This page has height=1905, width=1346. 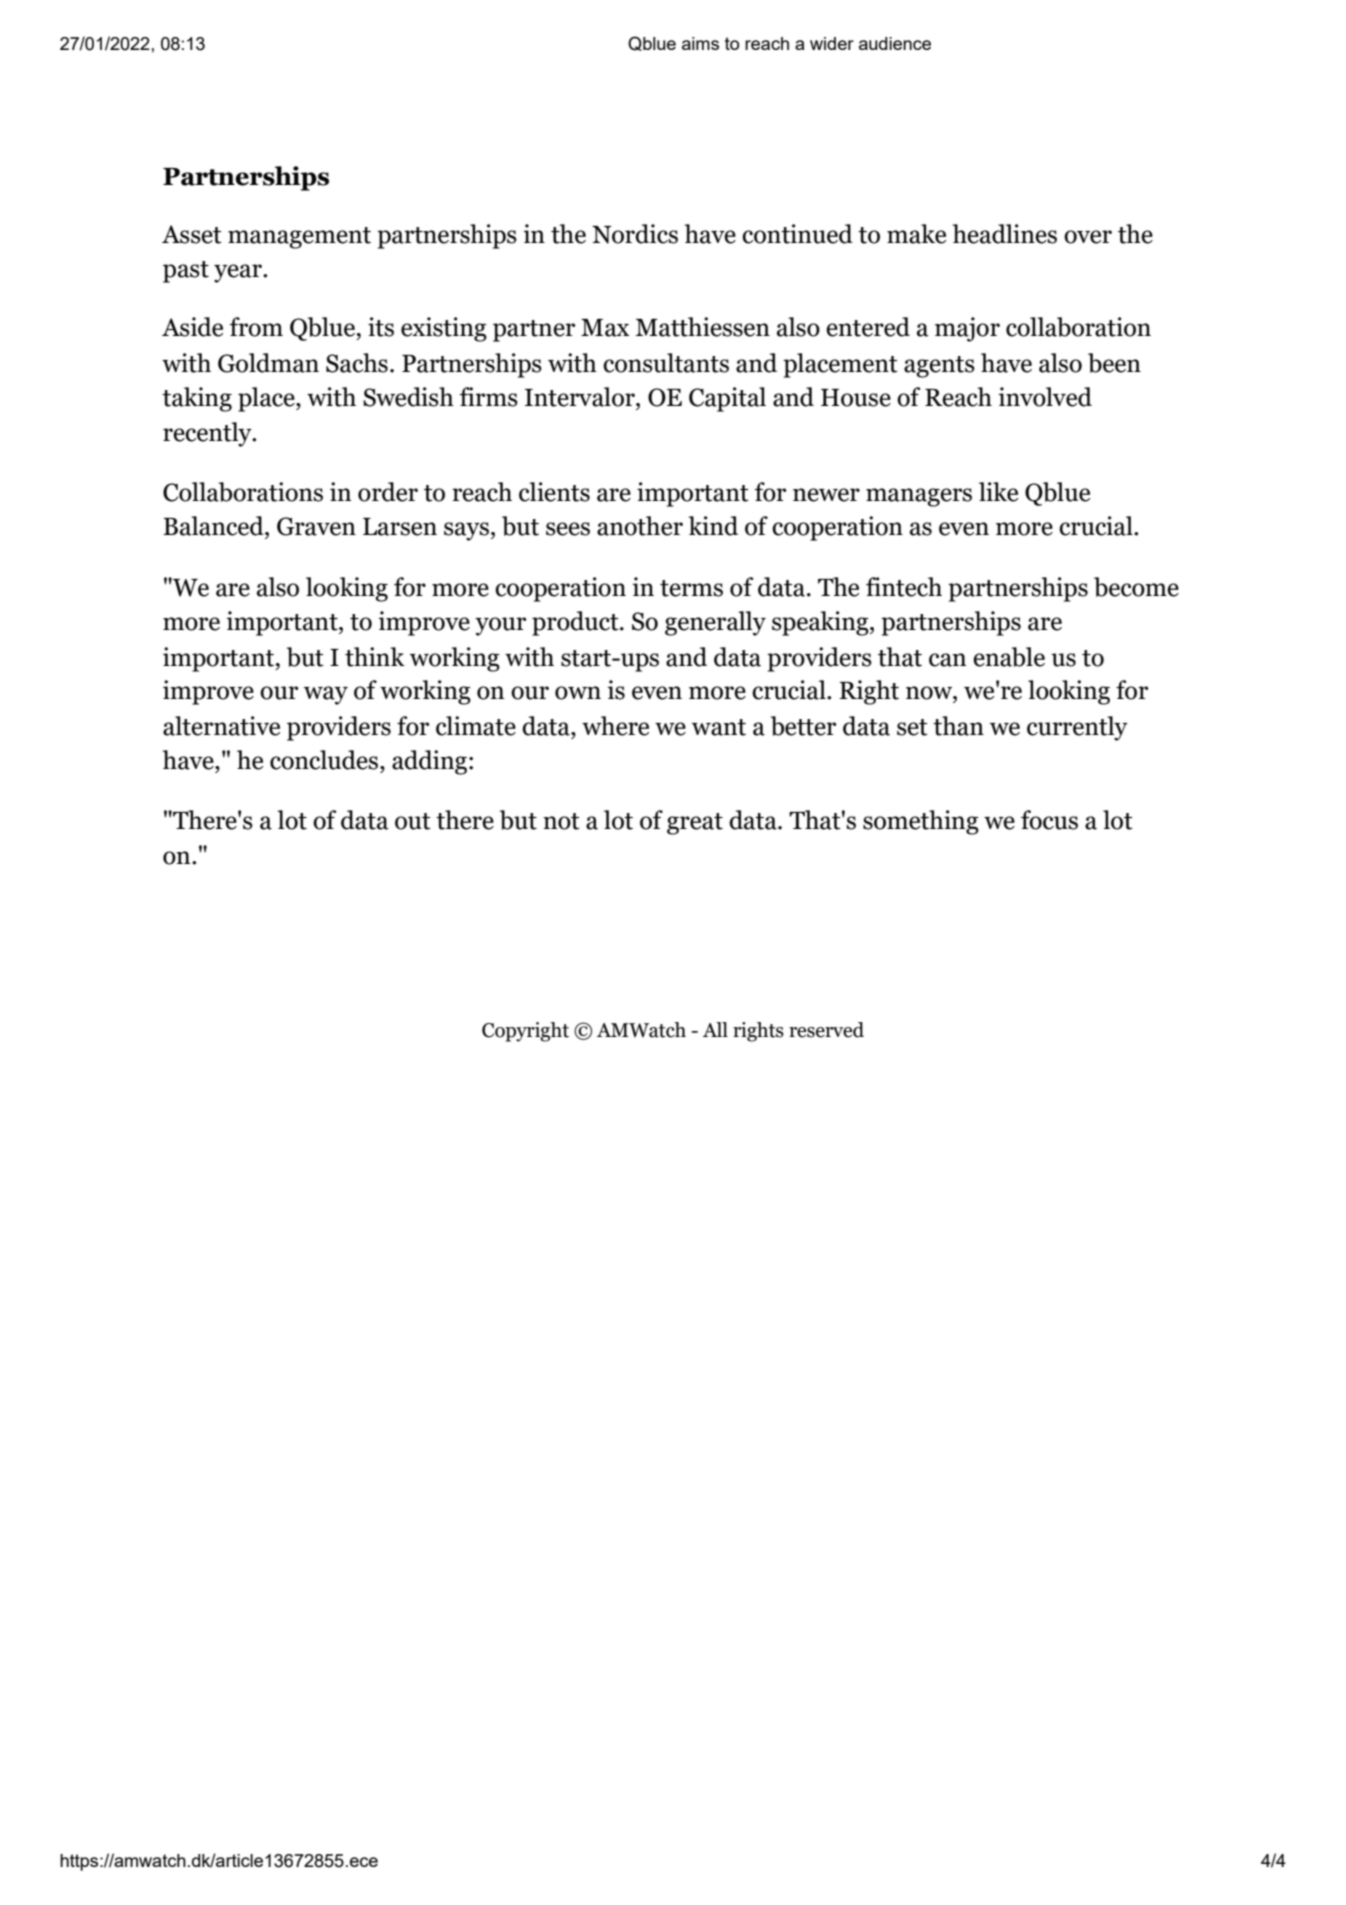 What do you see at coordinates (605, 328) in the page?
I see `Max` at bounding box center [605, 328].
